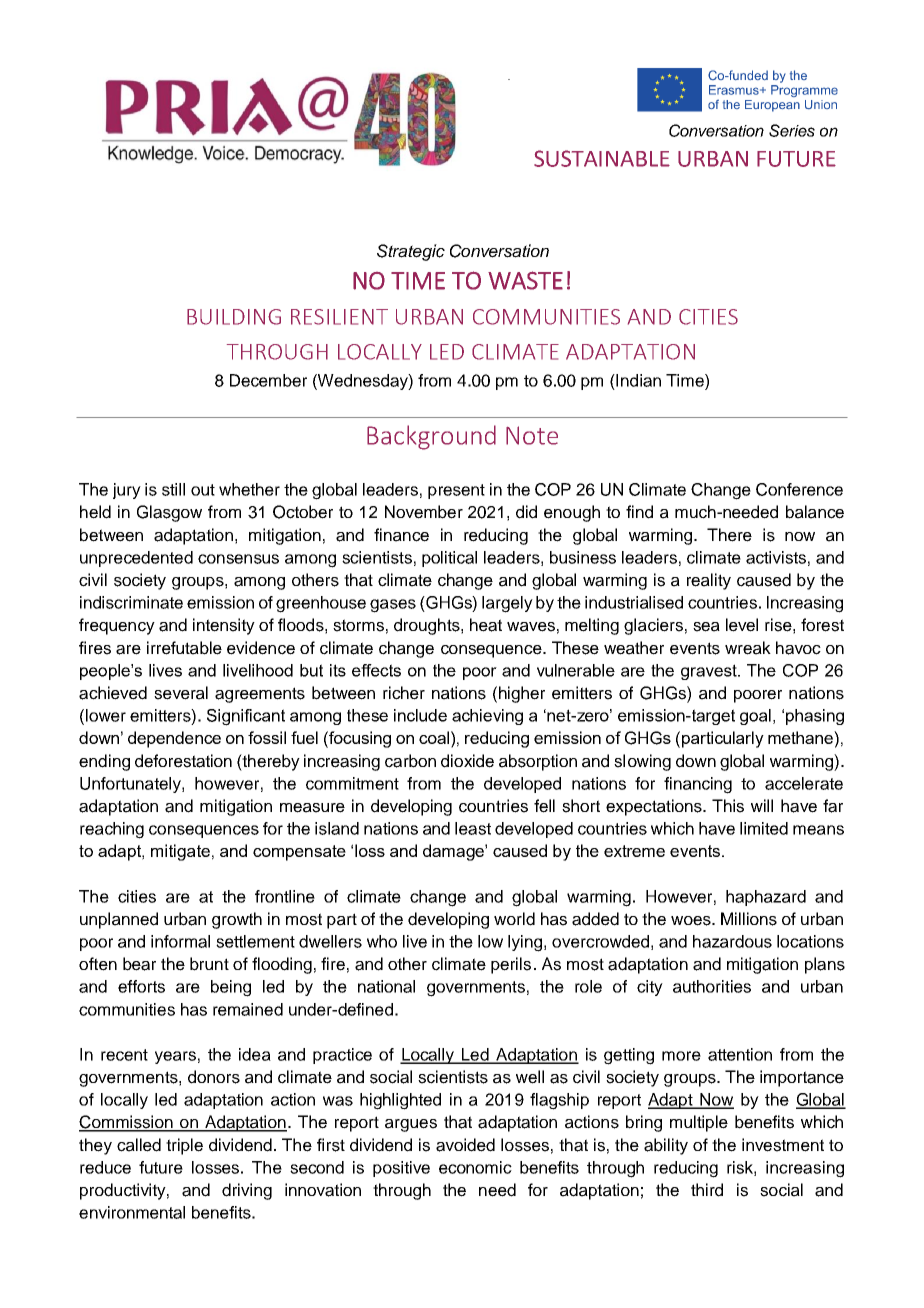  What do you see at coordinates (712, 986) in the screenshot?
I see `authorities` at bounding box center [712, 986].
